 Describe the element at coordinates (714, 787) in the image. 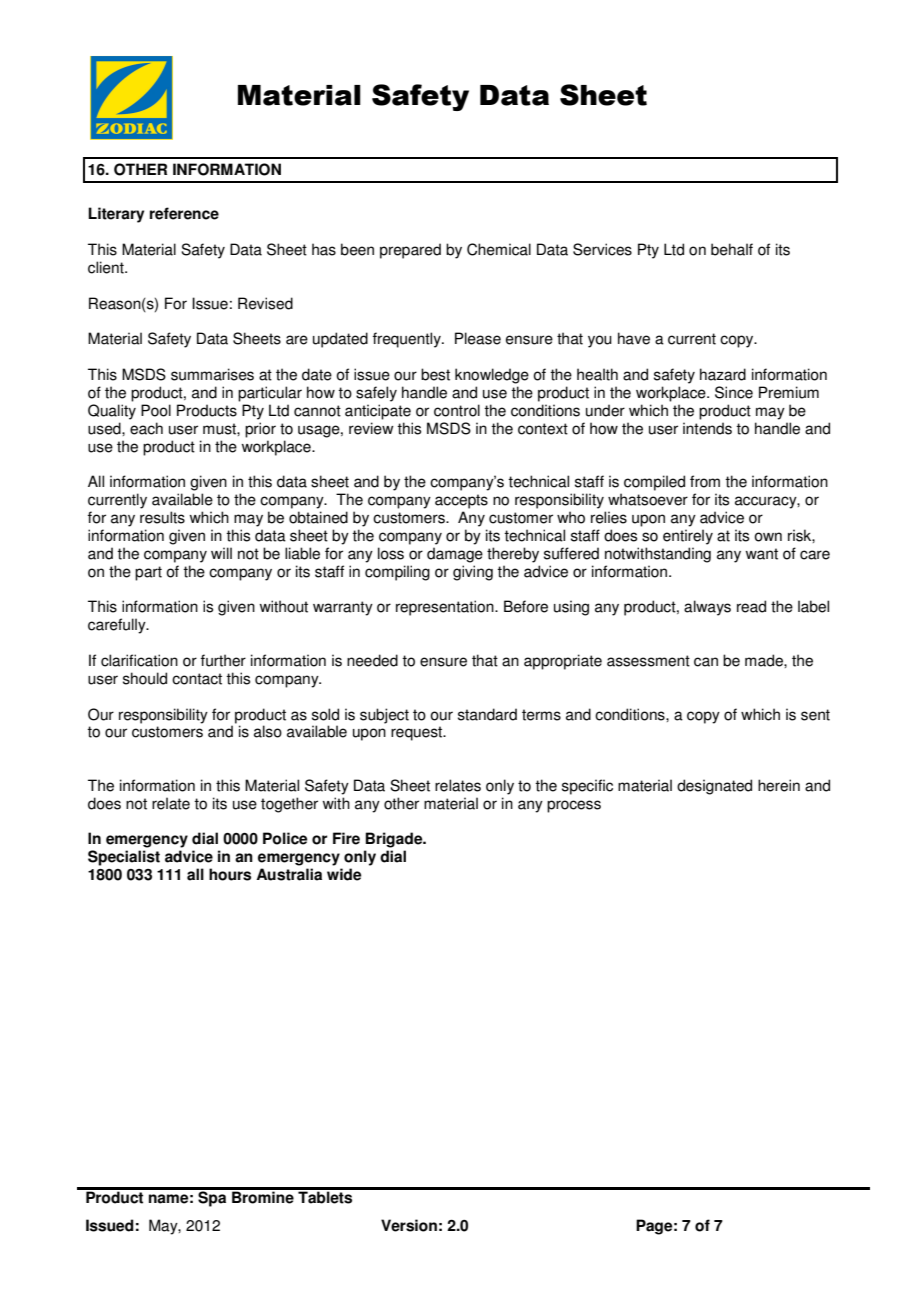

I see `designated` at that location.
